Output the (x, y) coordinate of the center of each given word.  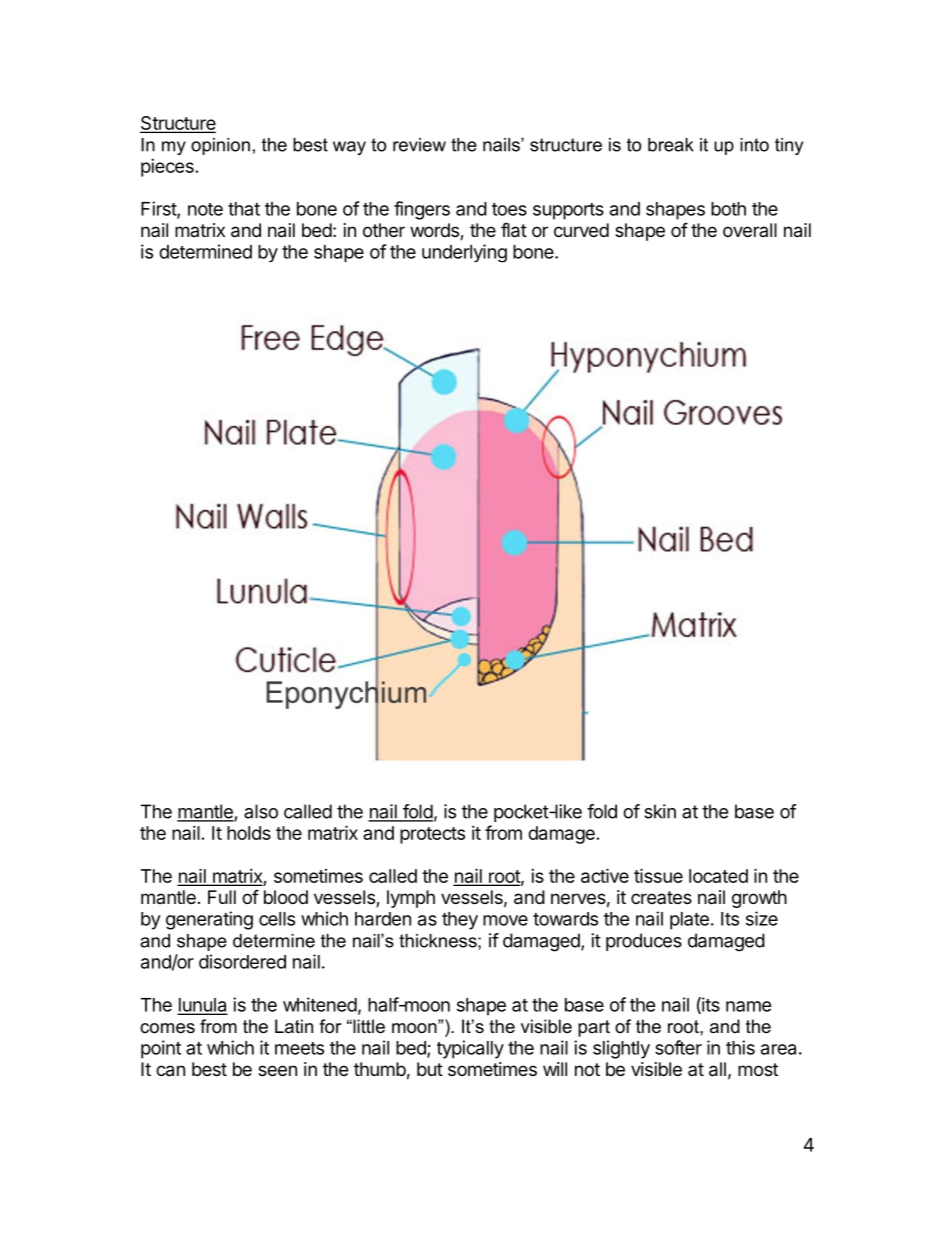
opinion (220, 146)
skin (660, 811)
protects (432, 835)
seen (277, 1070)
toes (509, 209)
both (728, 209)
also (261, 811)
